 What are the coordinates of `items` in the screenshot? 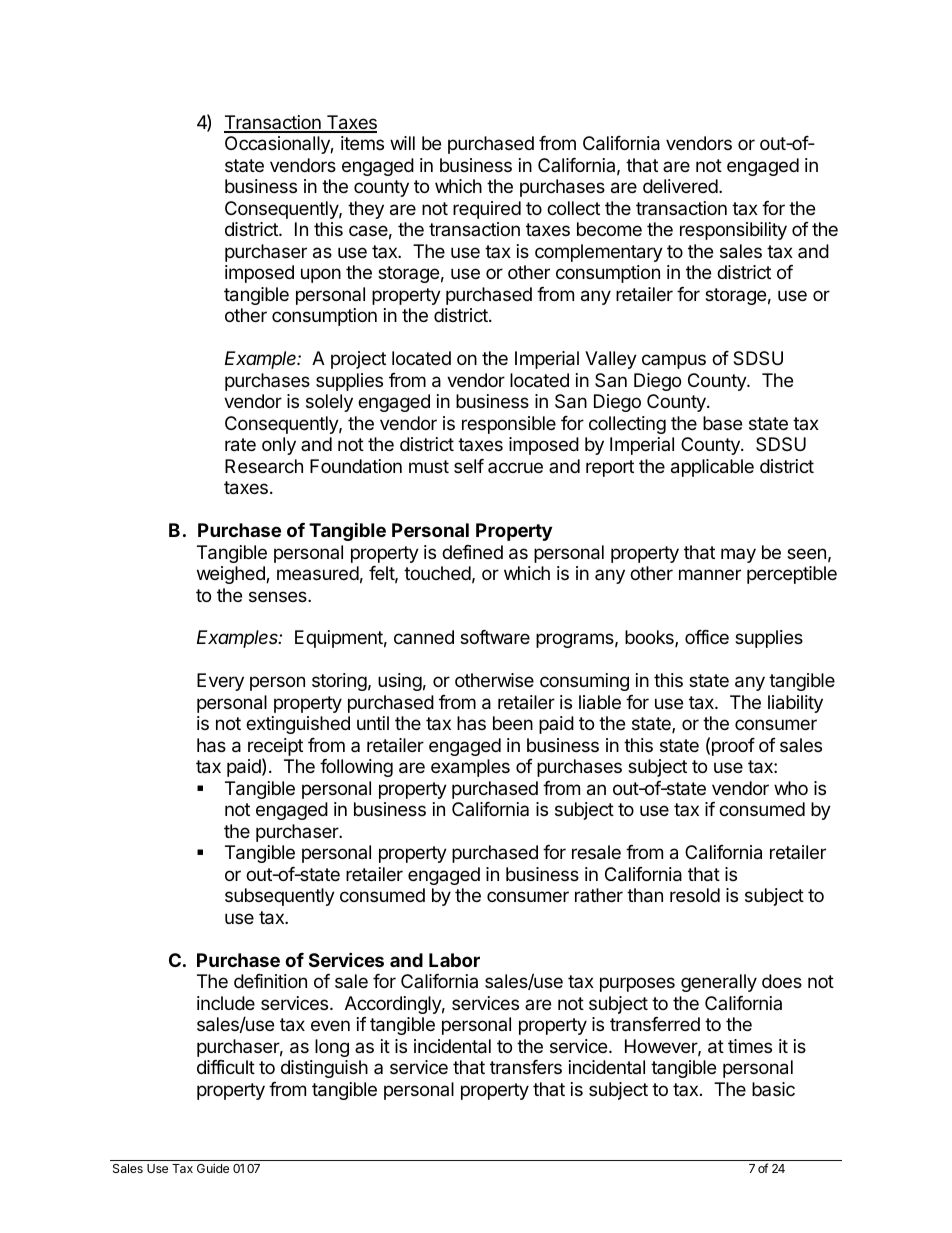 It's located at (362, 143).
